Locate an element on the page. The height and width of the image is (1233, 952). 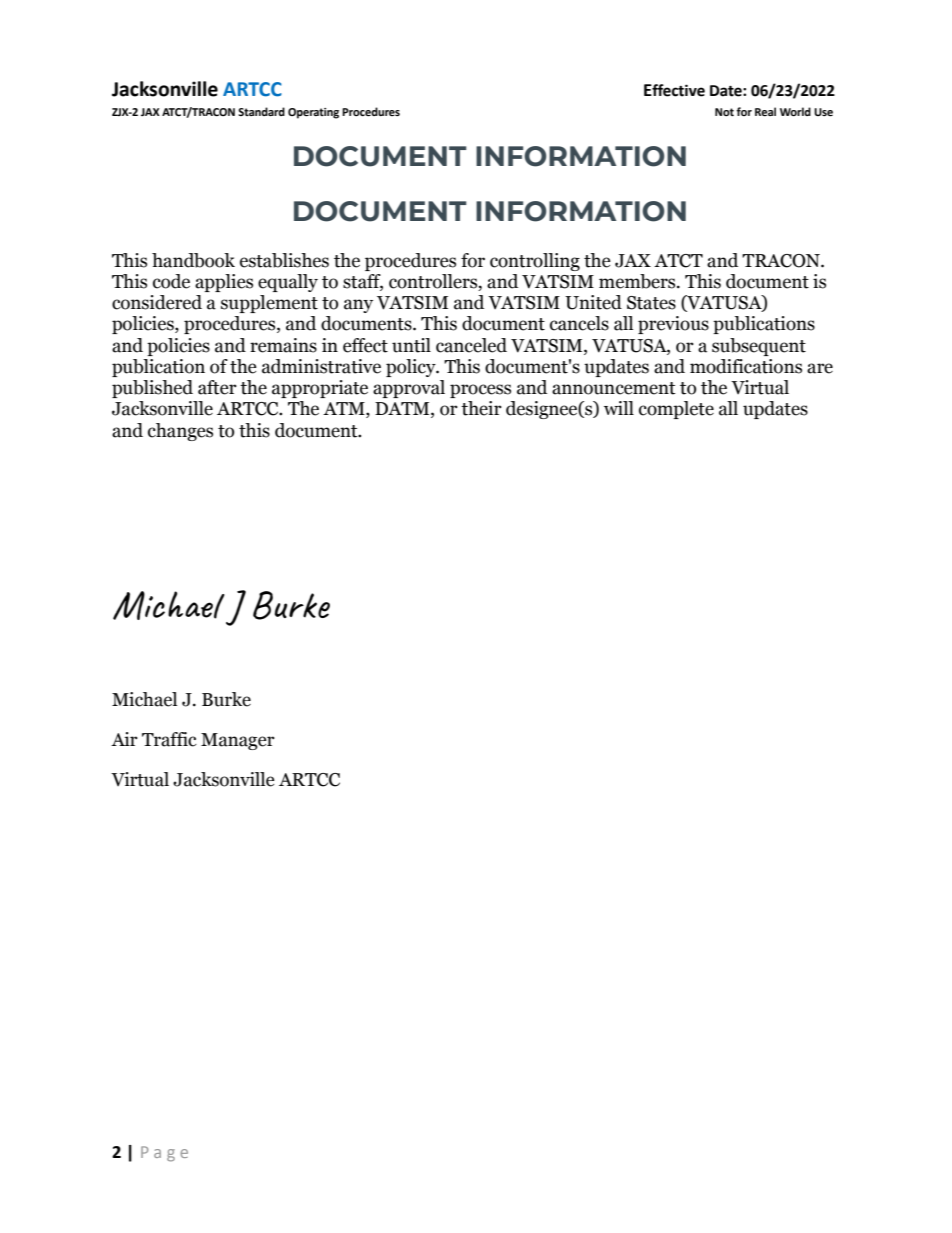
Air is located at coordinates (124, 739).
